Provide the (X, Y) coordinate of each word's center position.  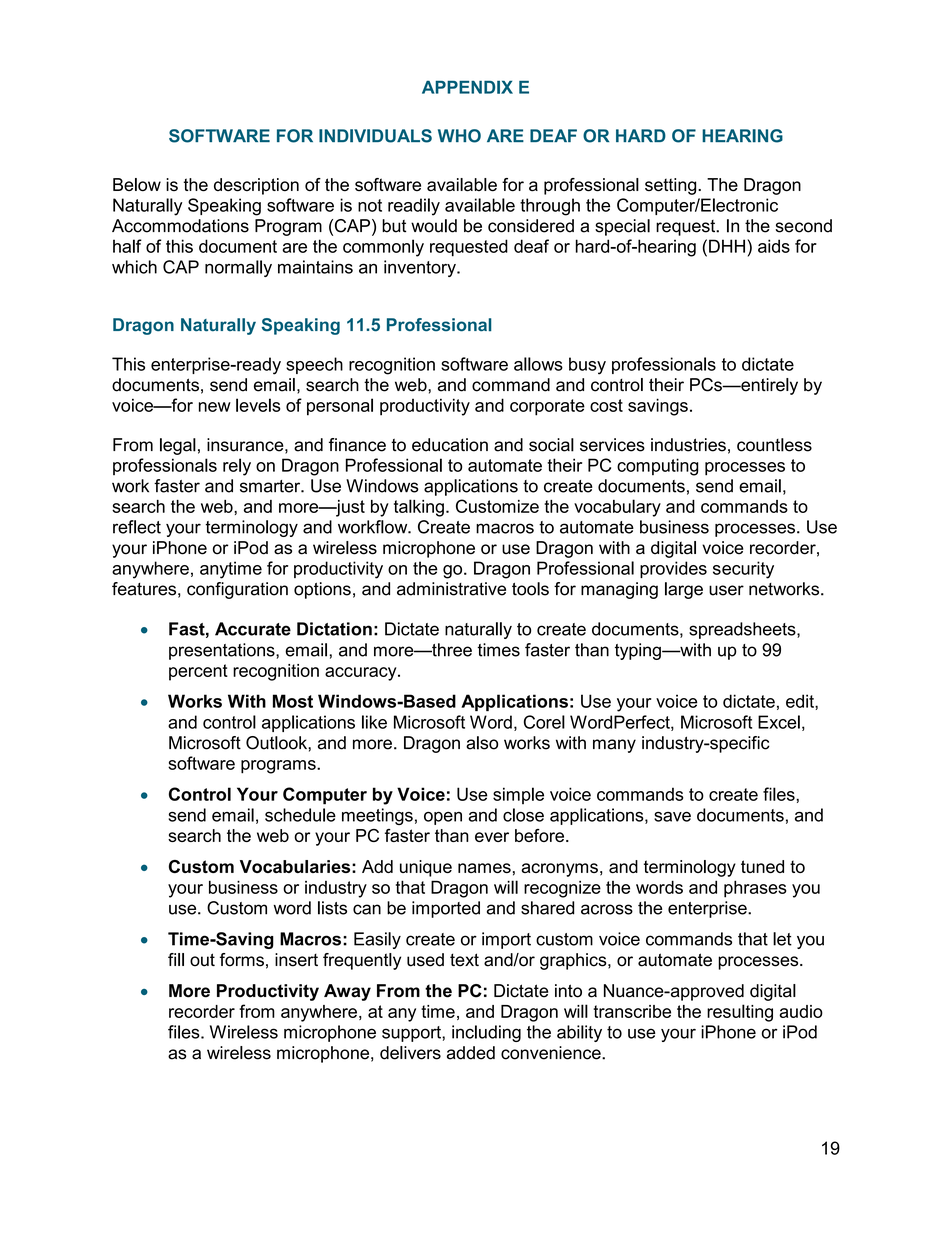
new (215, 407)
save (672, 817)
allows (538, 364)
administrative (451, 589)
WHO (459, 136)
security (743, 570)
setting (672, 186)
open (443, 818)
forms (242, 960)
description (256, 186)
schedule (300, 815)
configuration (237, 590)
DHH (727, 246)
